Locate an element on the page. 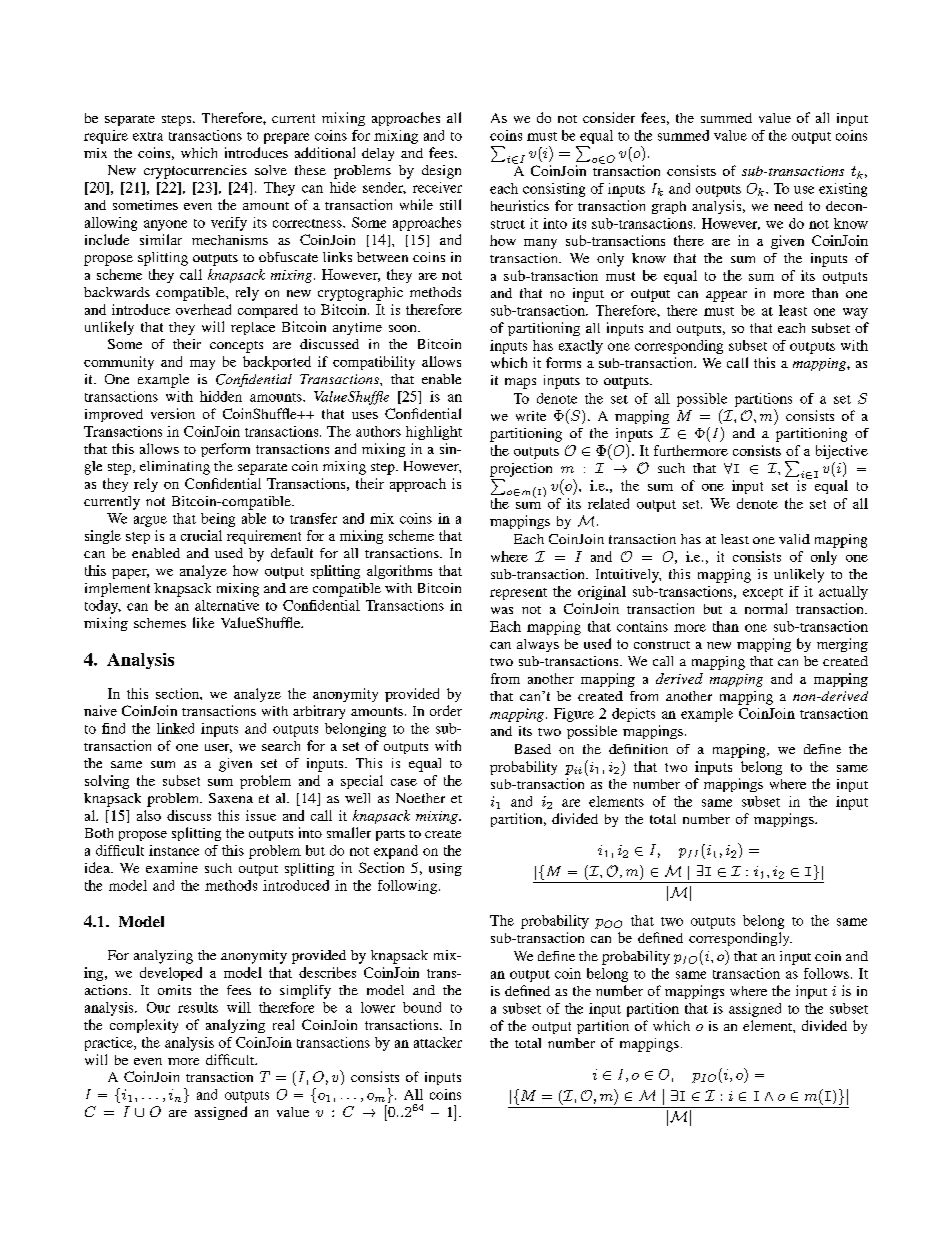  extra is located at coordinates (148, 136).
